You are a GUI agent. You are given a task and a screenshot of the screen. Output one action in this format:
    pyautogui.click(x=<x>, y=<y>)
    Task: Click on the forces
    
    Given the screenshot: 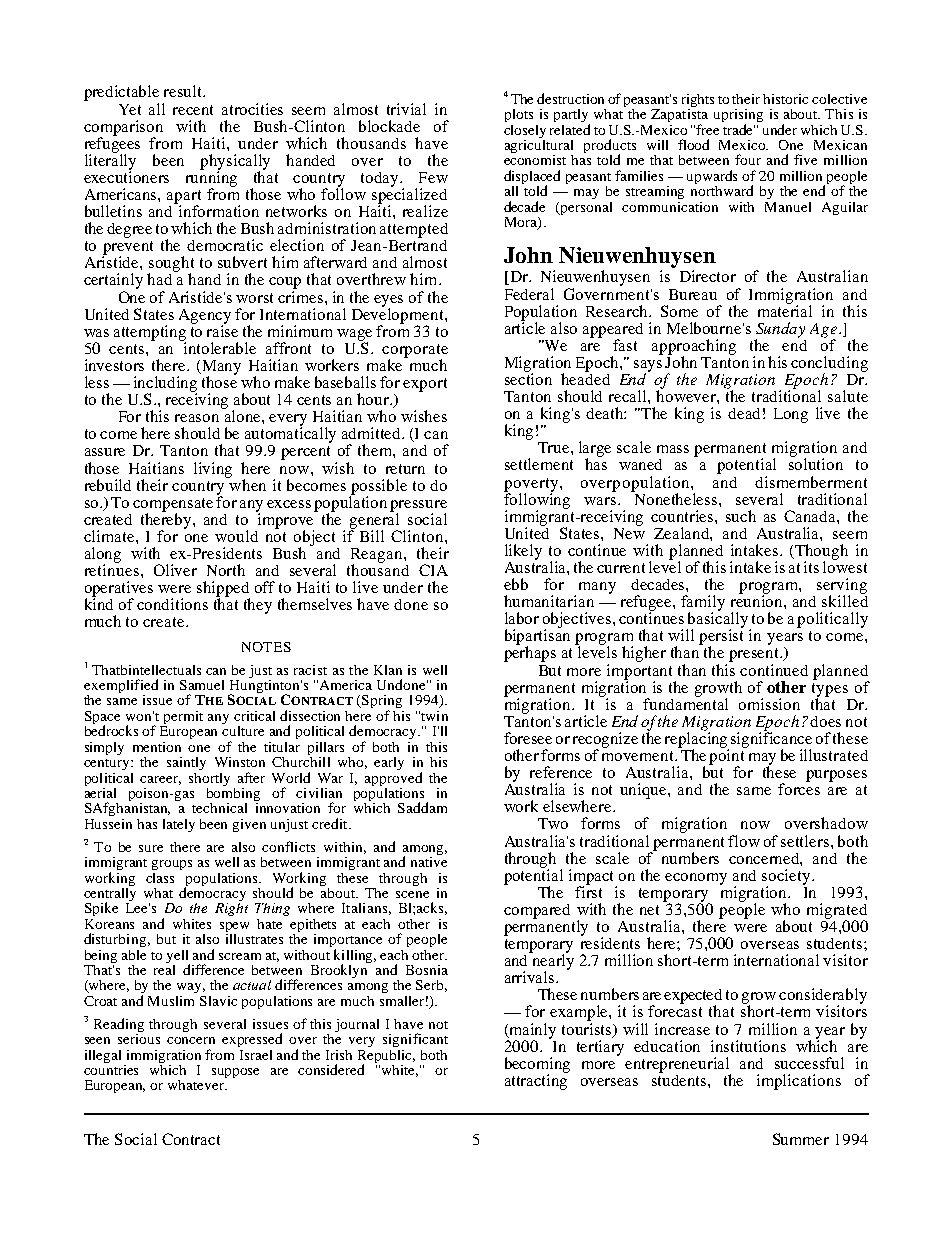 What is the action you would take?
    pyautogui.click(x=799, y=788)
